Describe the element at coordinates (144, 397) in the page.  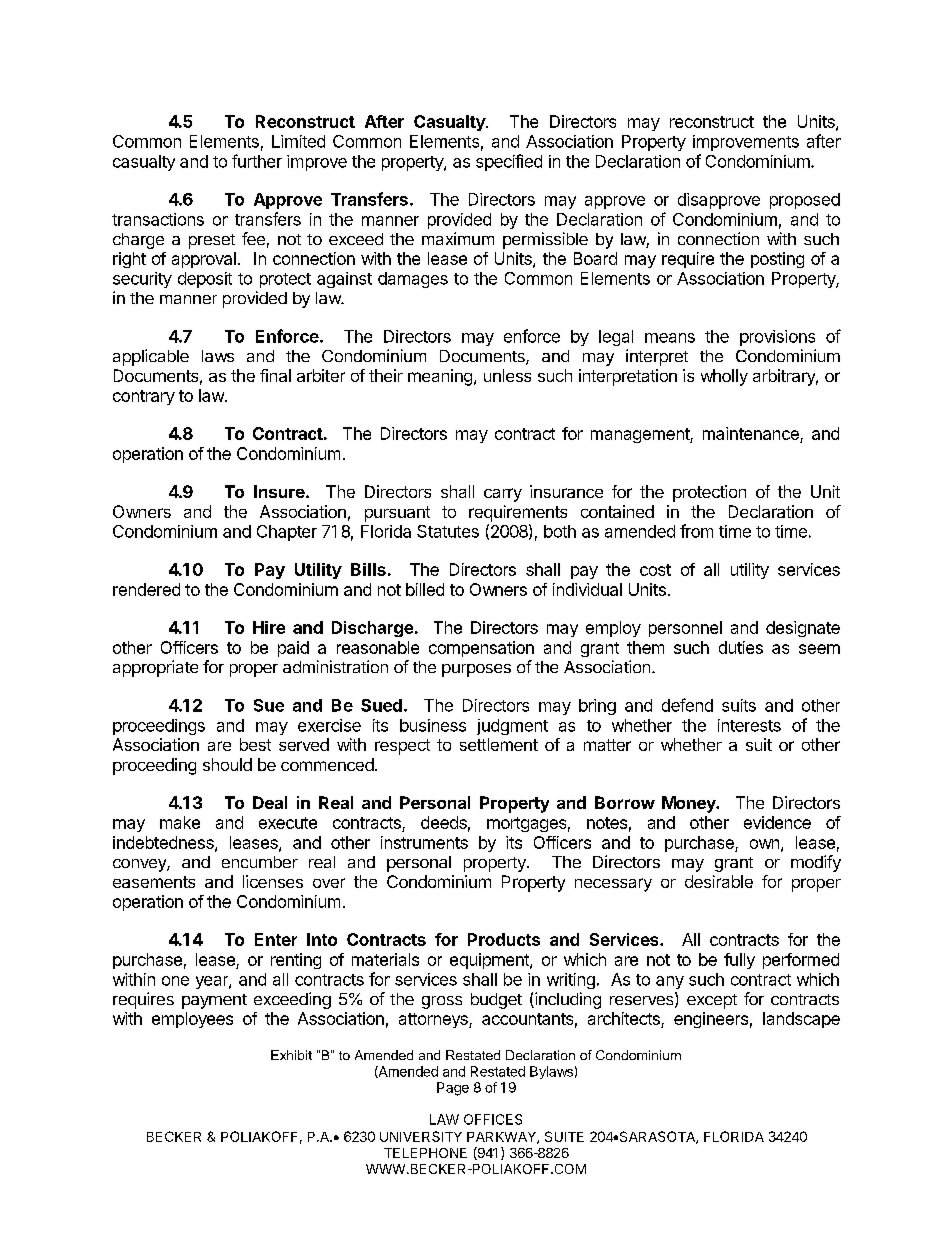
I see `contrary` at that location.
